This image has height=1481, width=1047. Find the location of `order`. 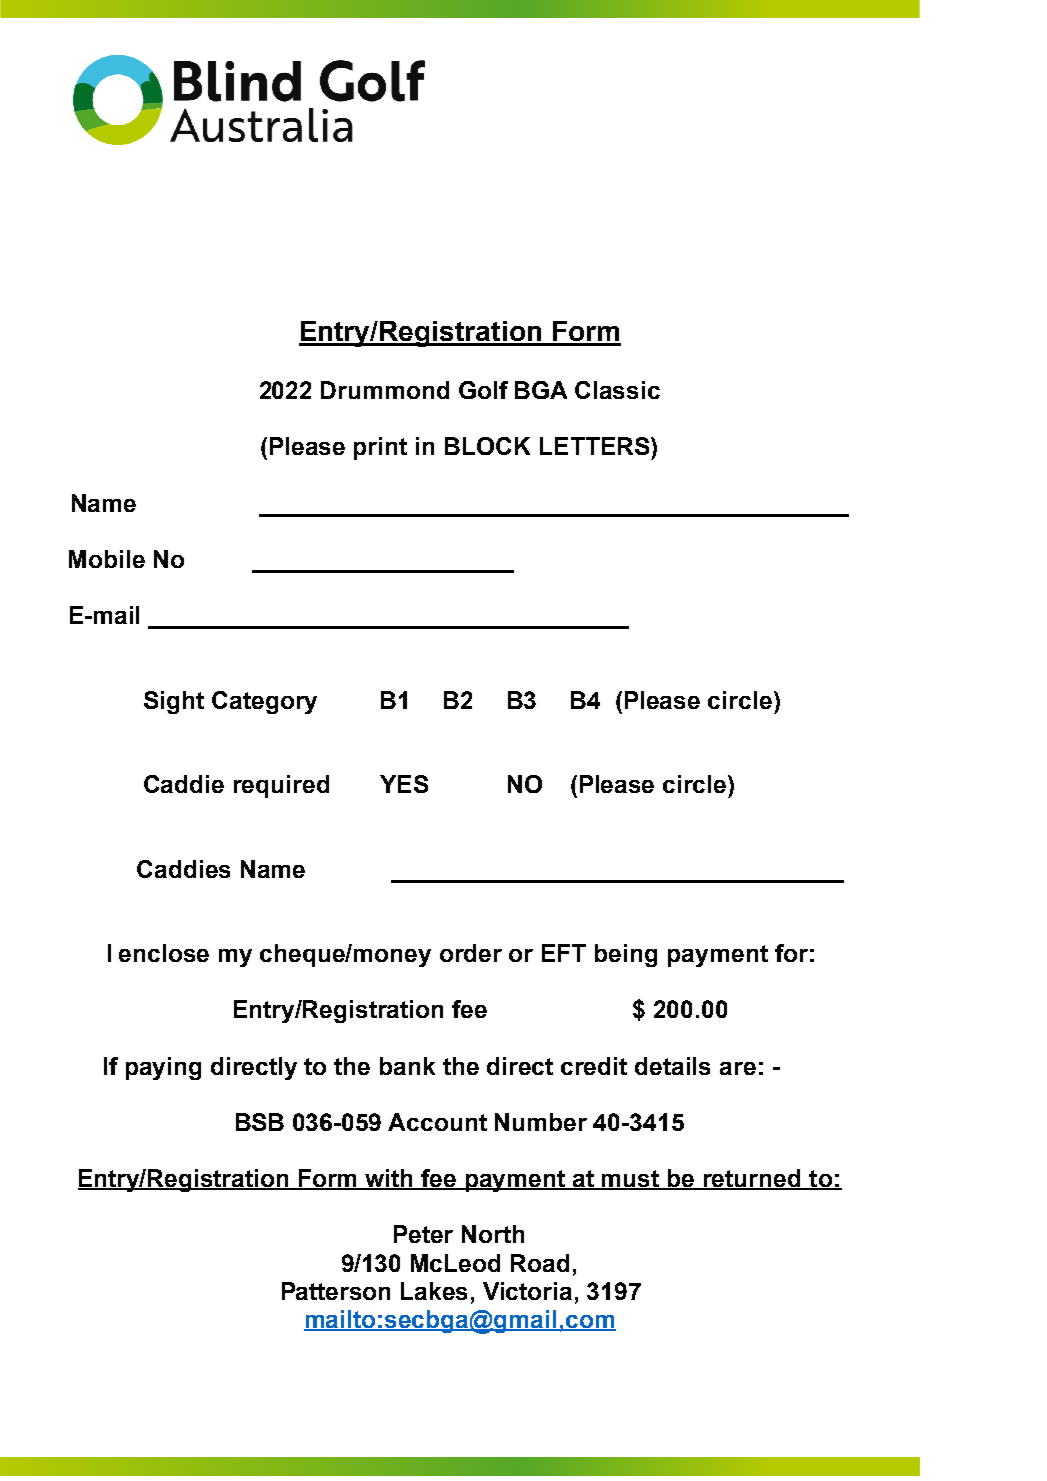

order is located at coordinates (471, 953).
